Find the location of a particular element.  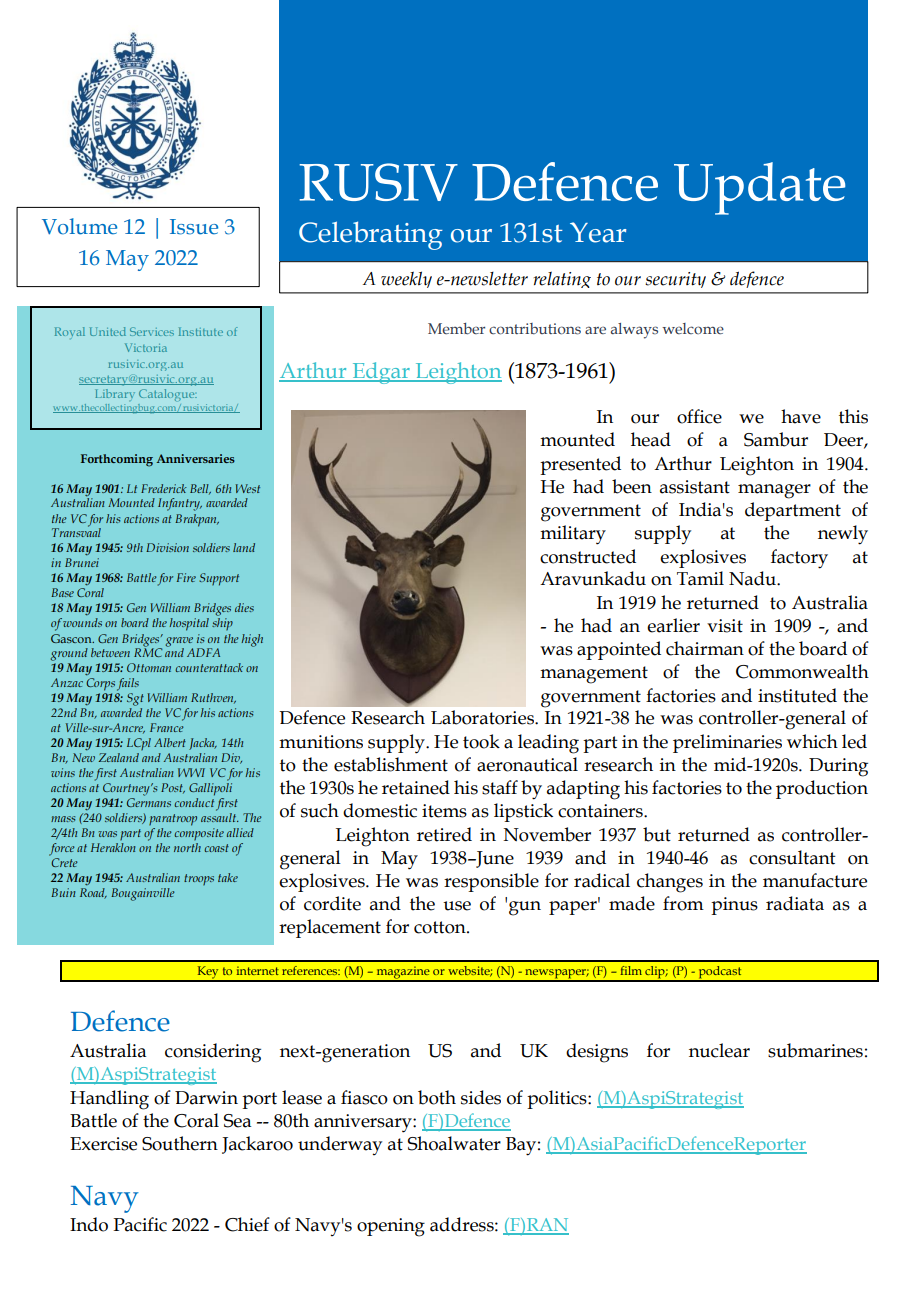

Frederick is located at coordinates (164, 488).
